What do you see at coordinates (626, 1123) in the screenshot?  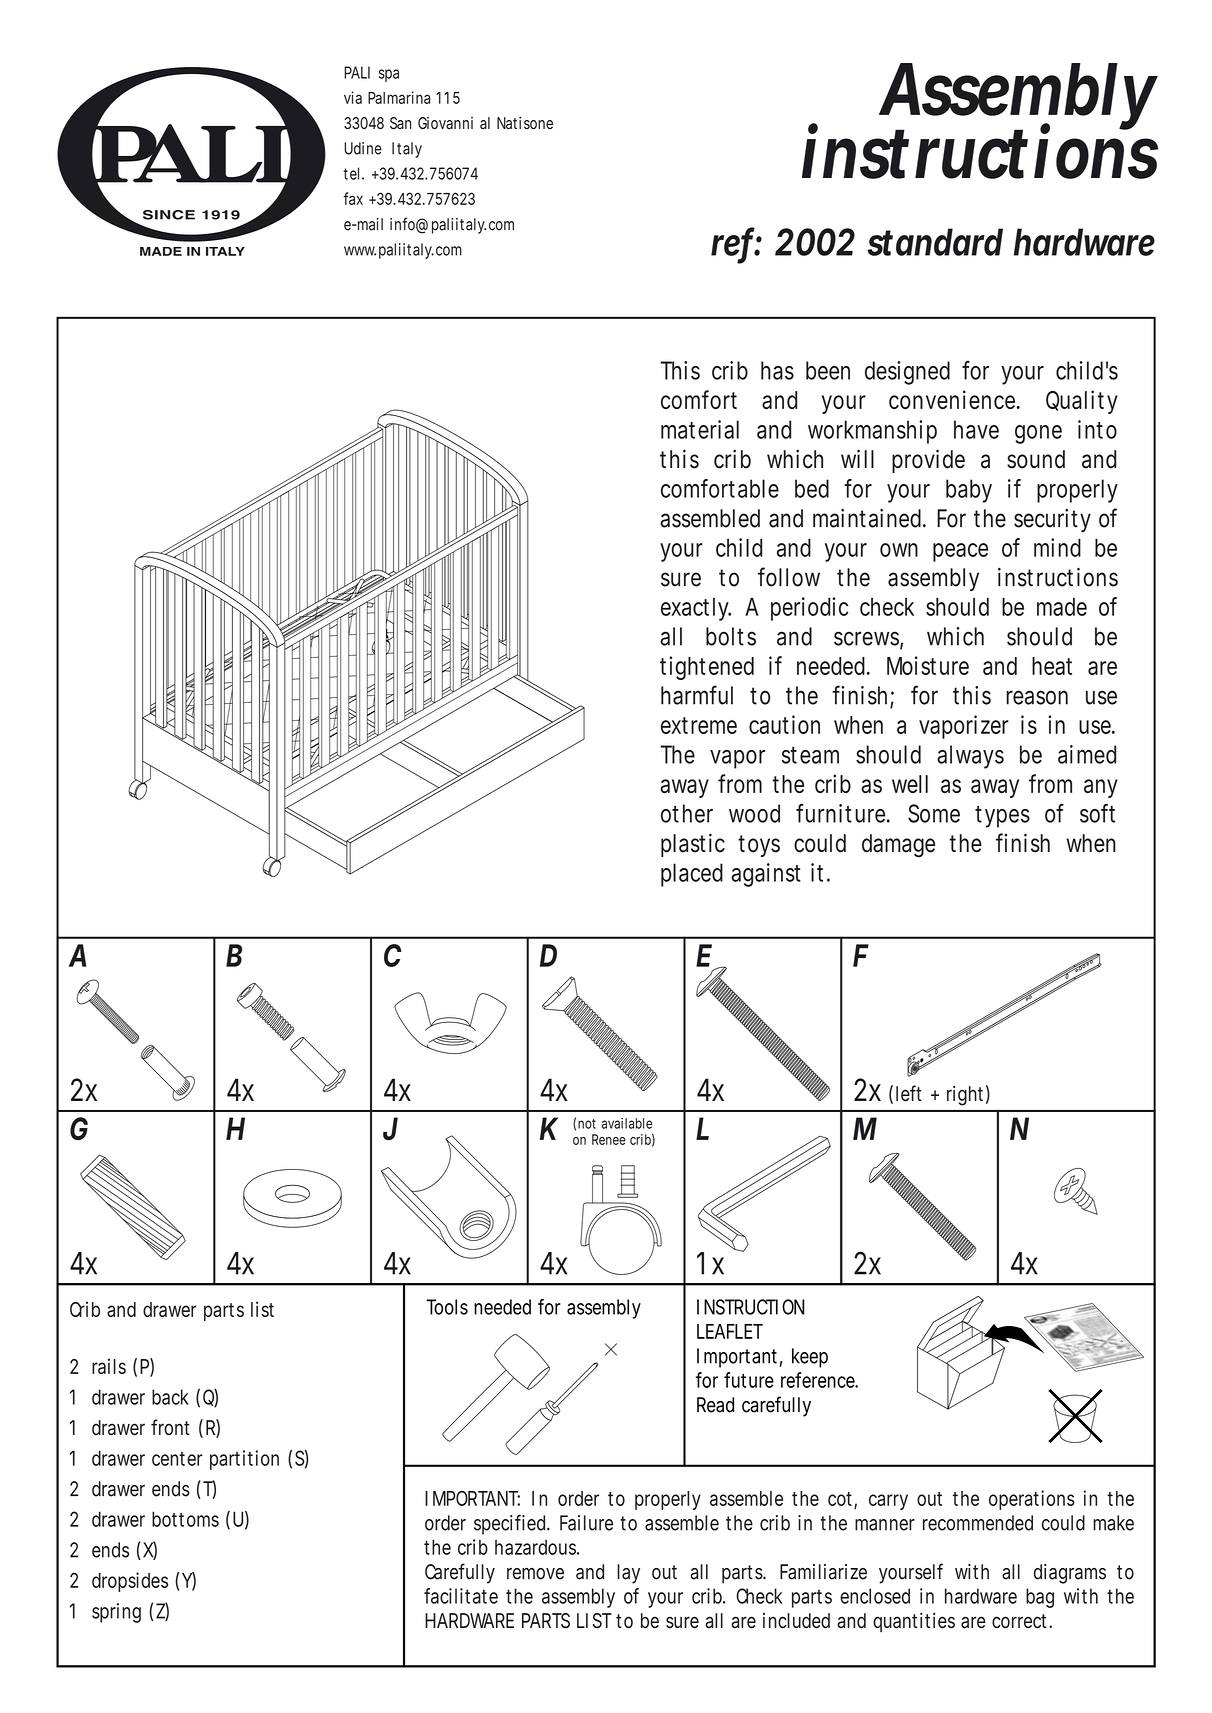 I see `available` at bounding box center [626, 1123].
